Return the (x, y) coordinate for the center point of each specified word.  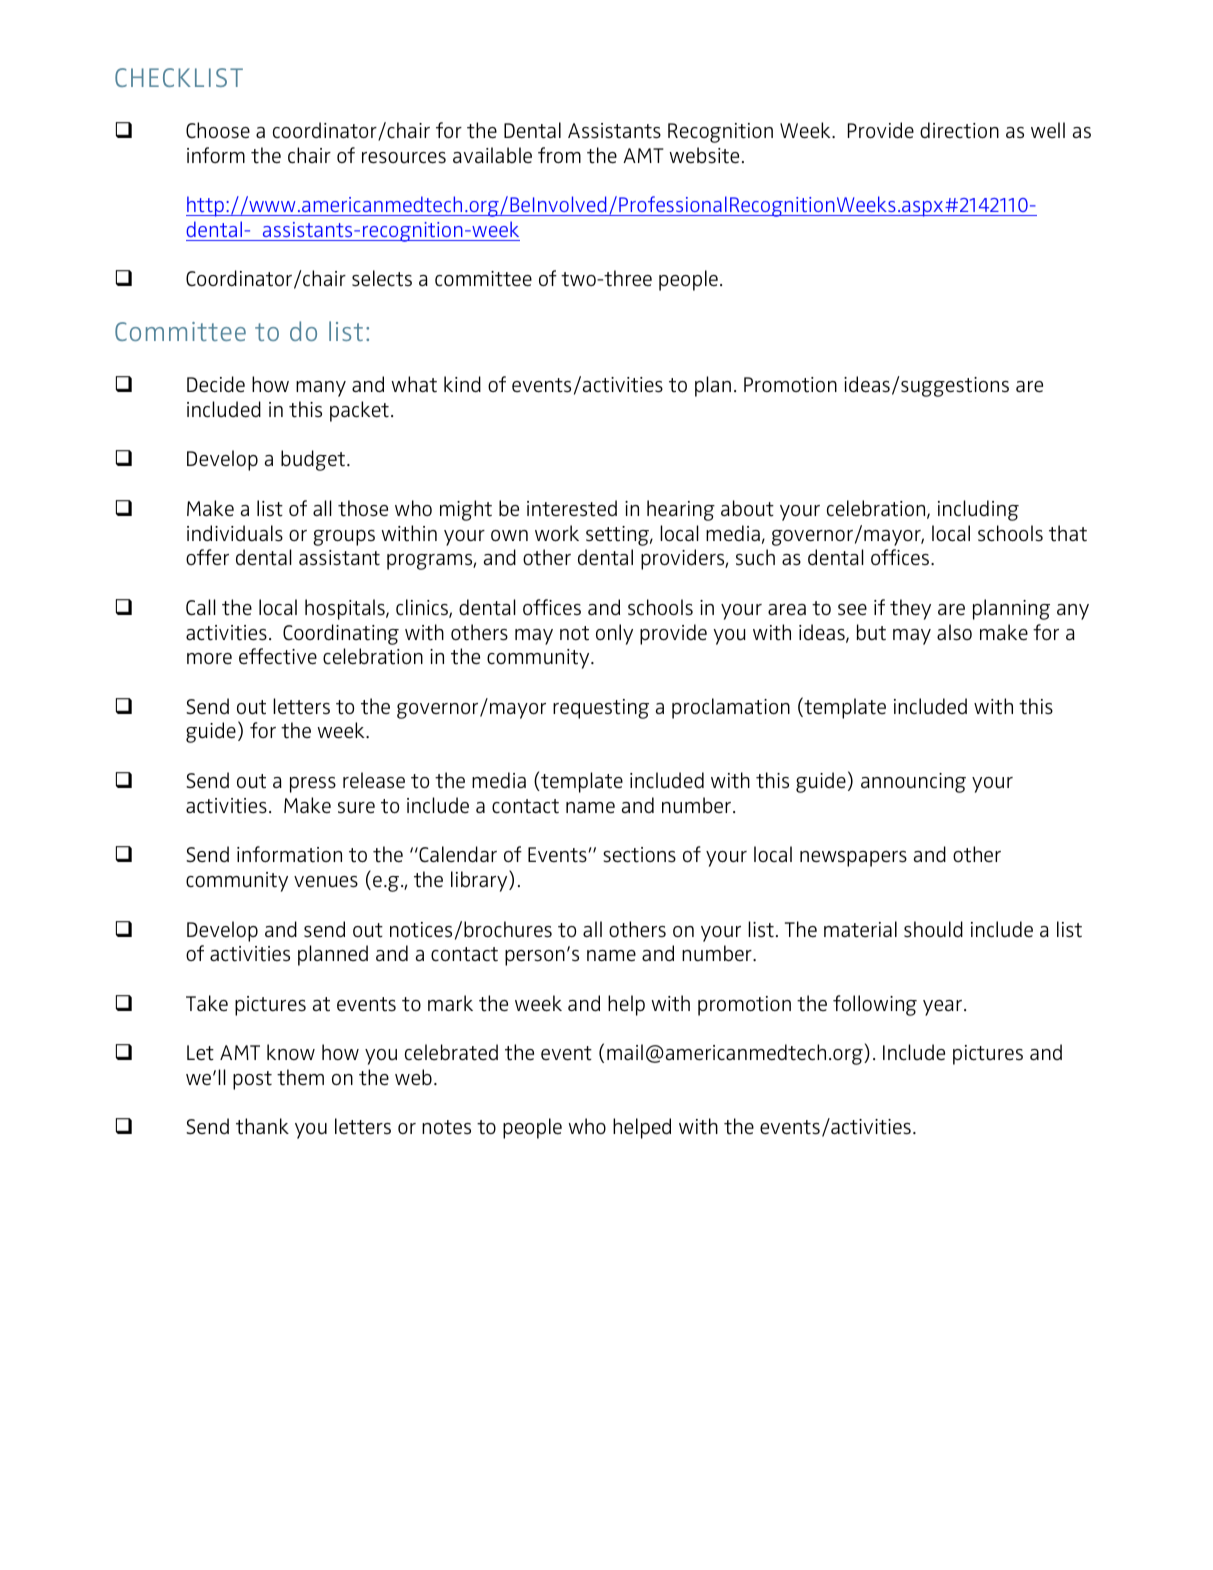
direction (959, 130)
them (300, 1077)
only (614, 634)
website (704, 155)
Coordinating (341, 634)
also (954, 632)
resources (404, 158)
